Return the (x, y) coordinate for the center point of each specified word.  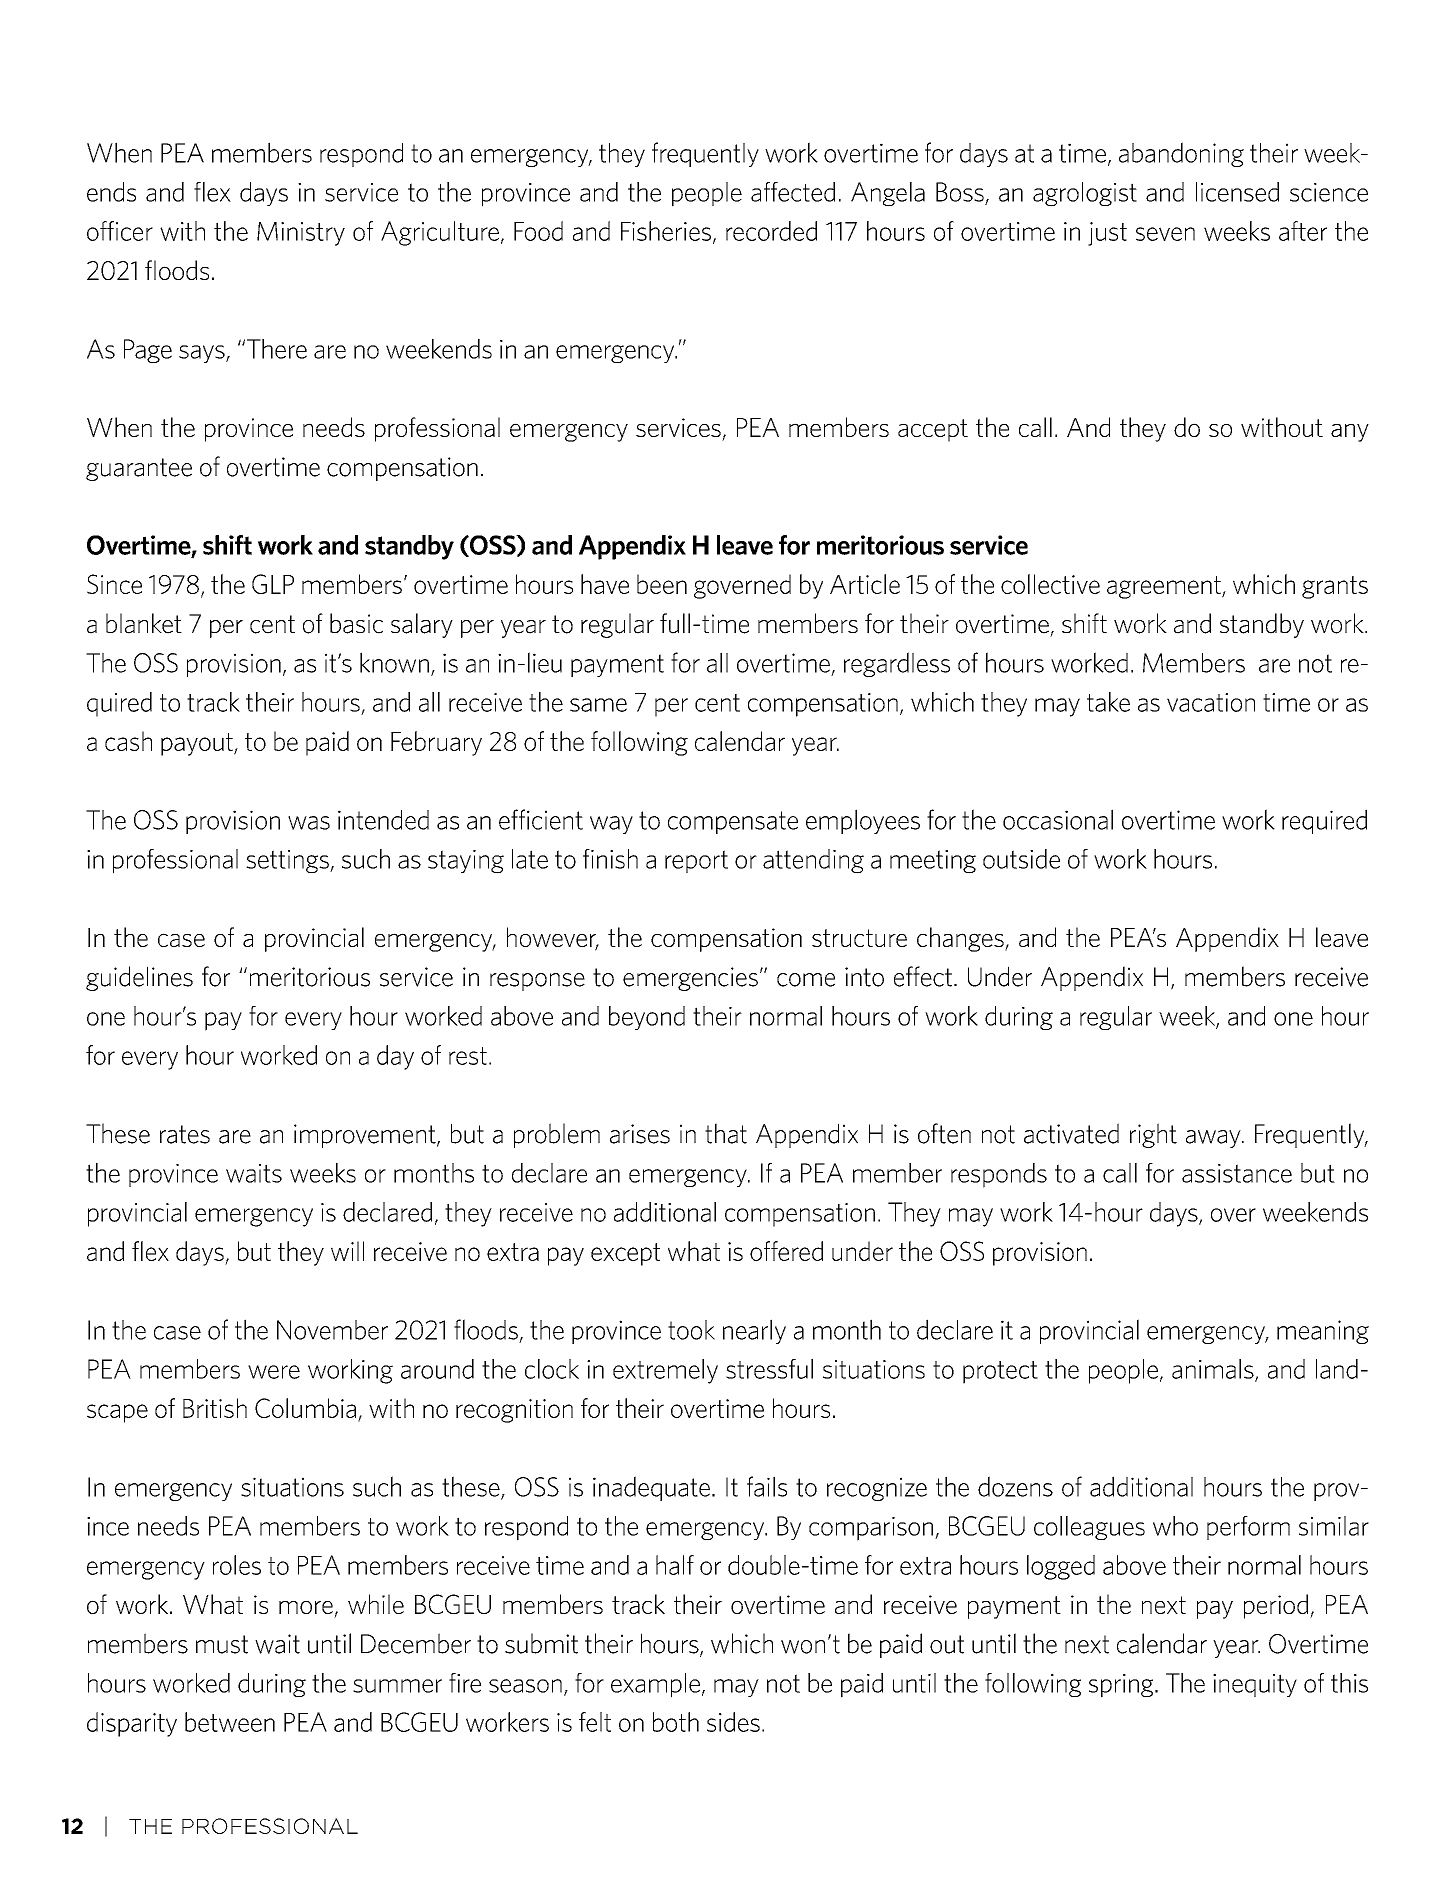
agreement (1165, 587)
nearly (754, 1331)
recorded (771, 231)
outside (1021, 859)
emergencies (690, 979)
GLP (273, 584)
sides (733, 1722)
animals (1214, 1370)
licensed (1237, 192)
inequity (1255, 1685)
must (222, 1644)
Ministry (301, 234)
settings (288, 861)
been (662, 584)
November (332, 1330)
